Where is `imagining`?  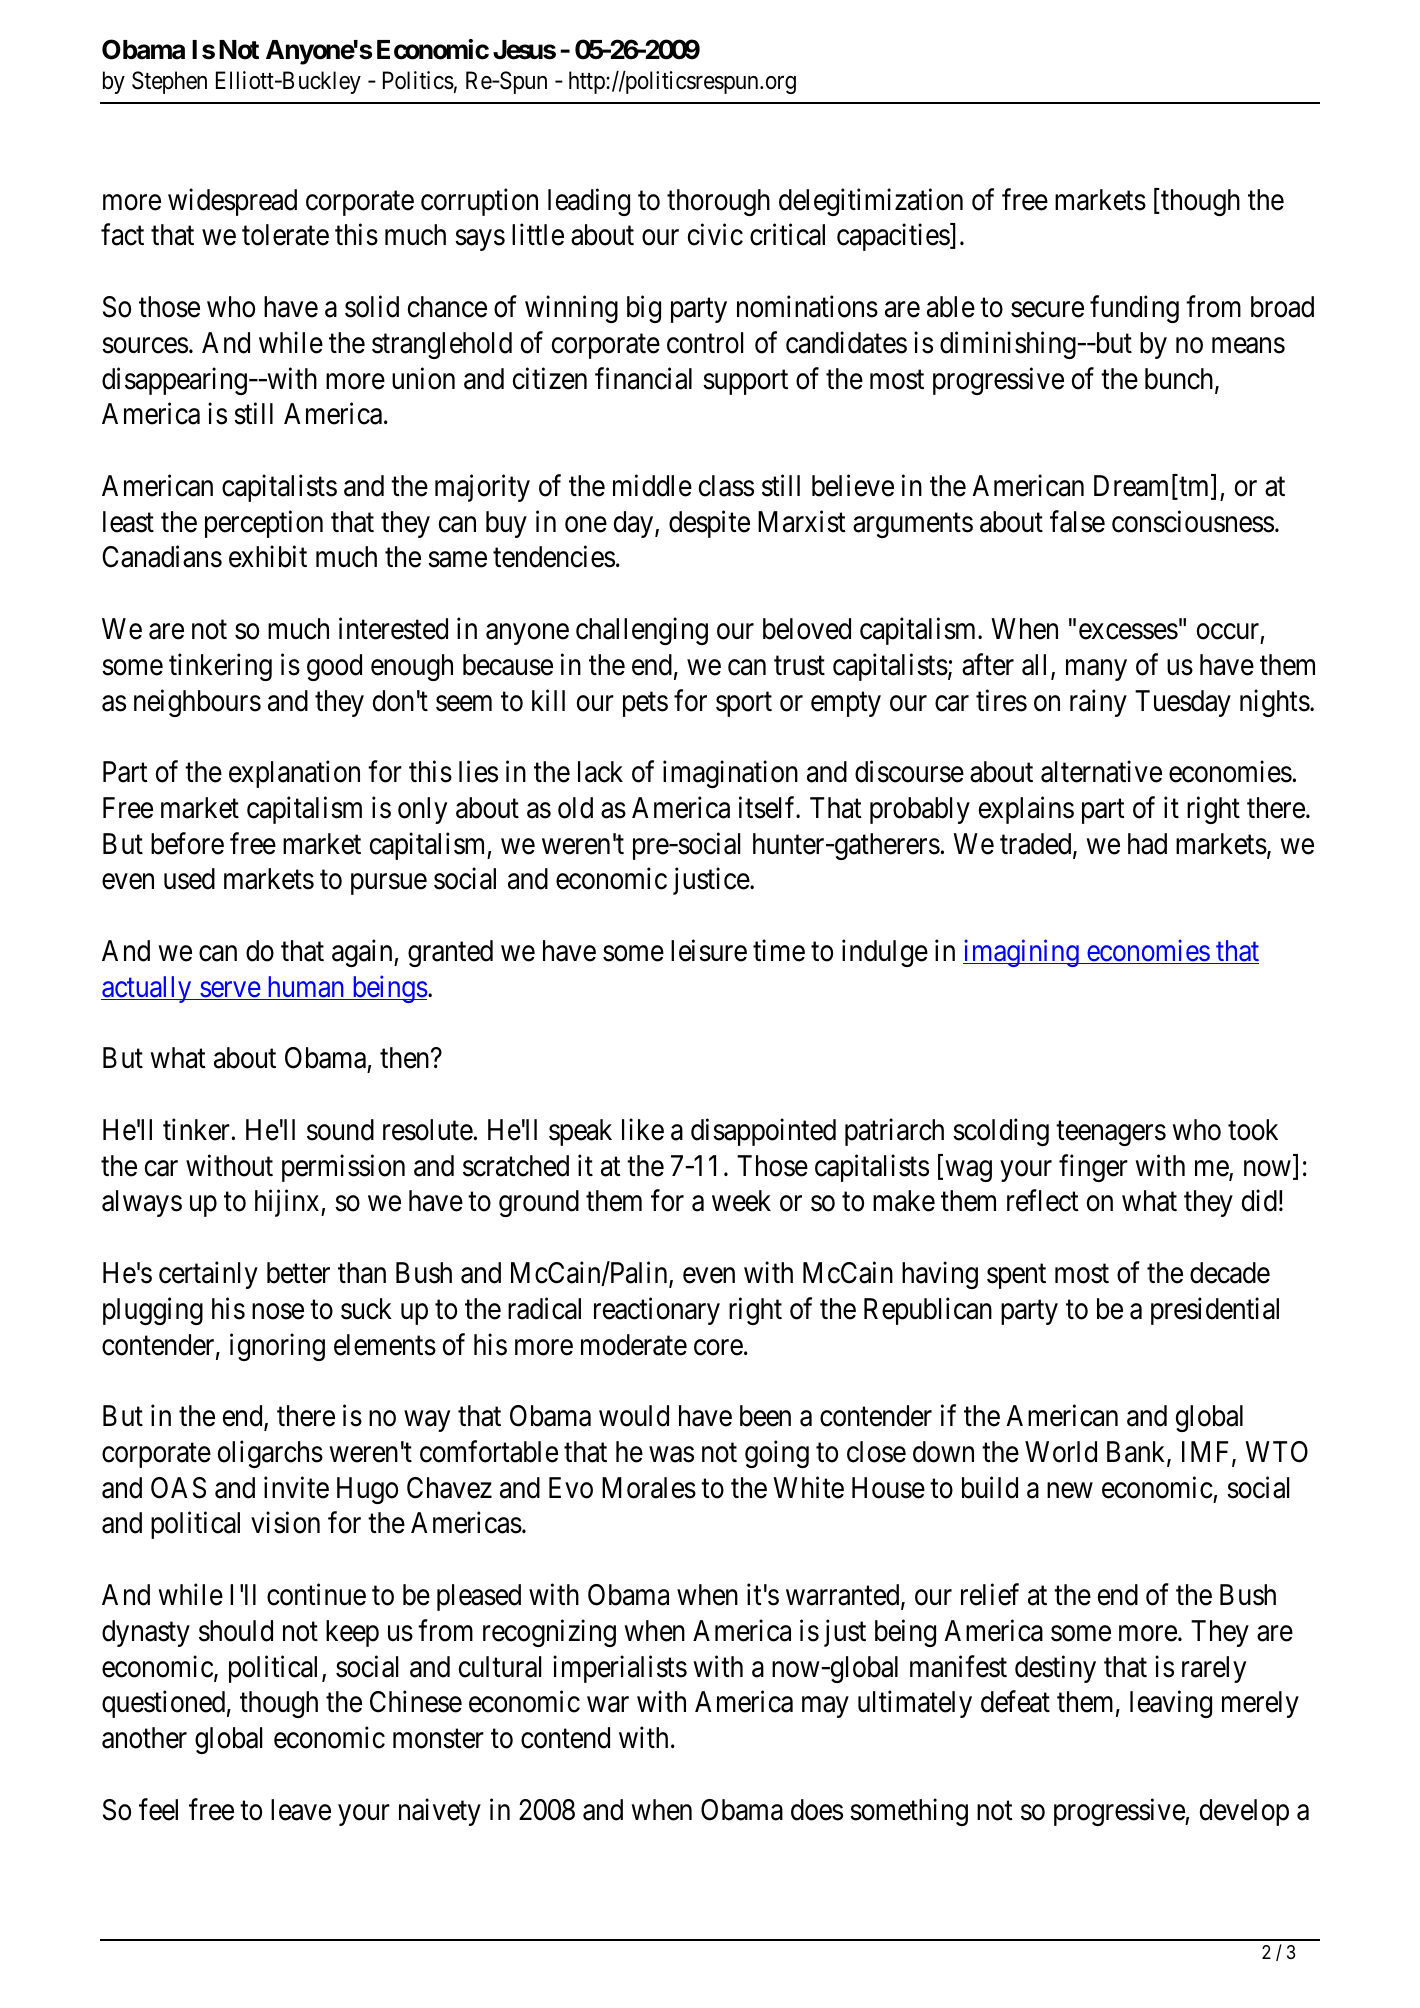
imagining is located at coordinates (1022, 953).
